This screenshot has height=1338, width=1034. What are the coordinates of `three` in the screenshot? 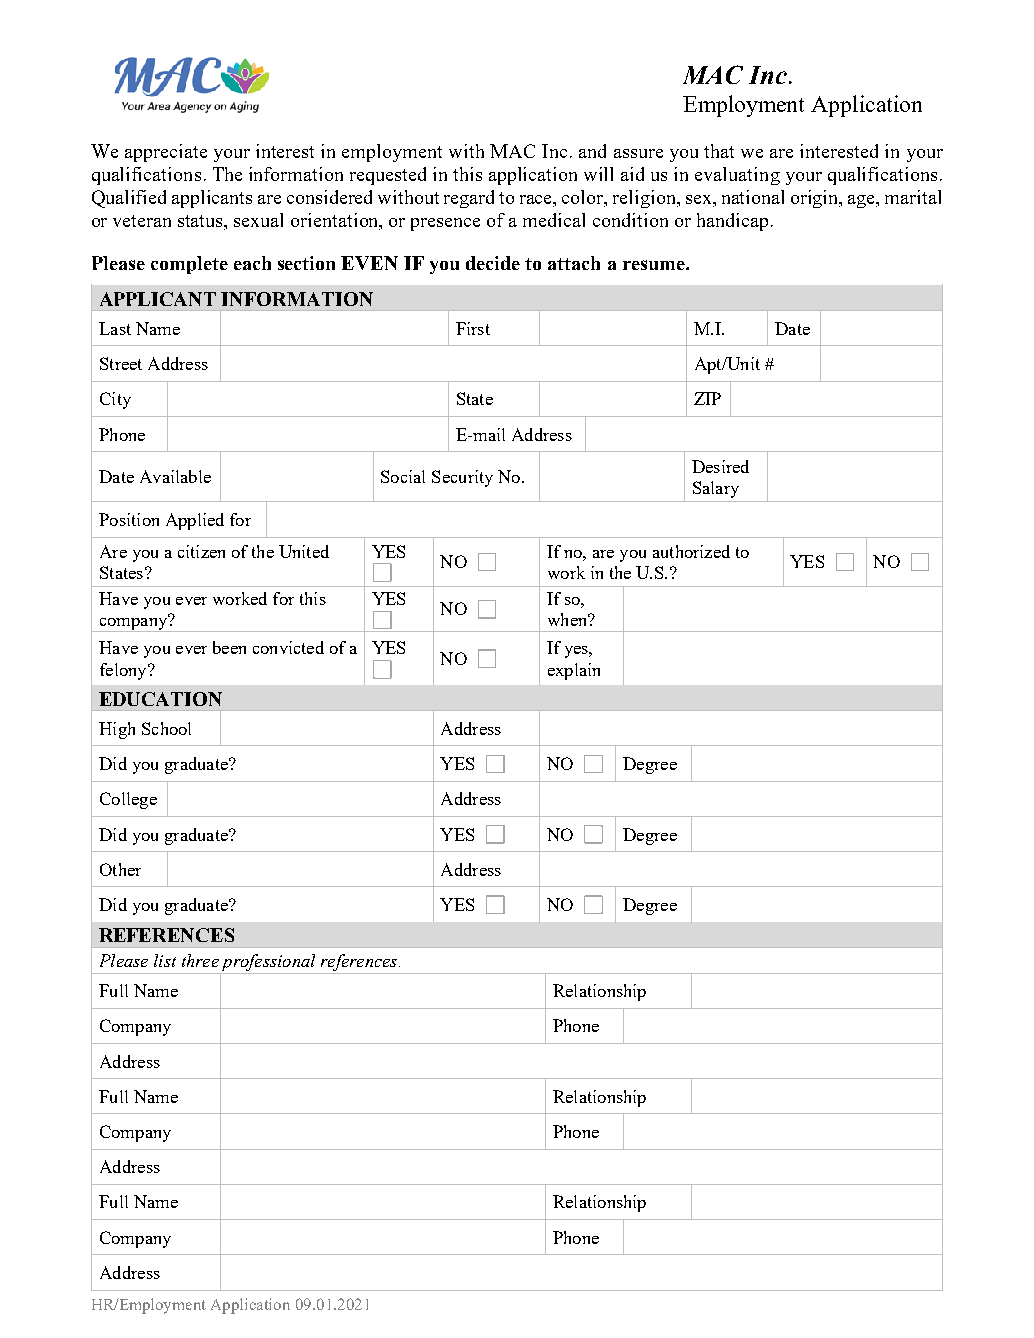 It's located at (200, 960).
